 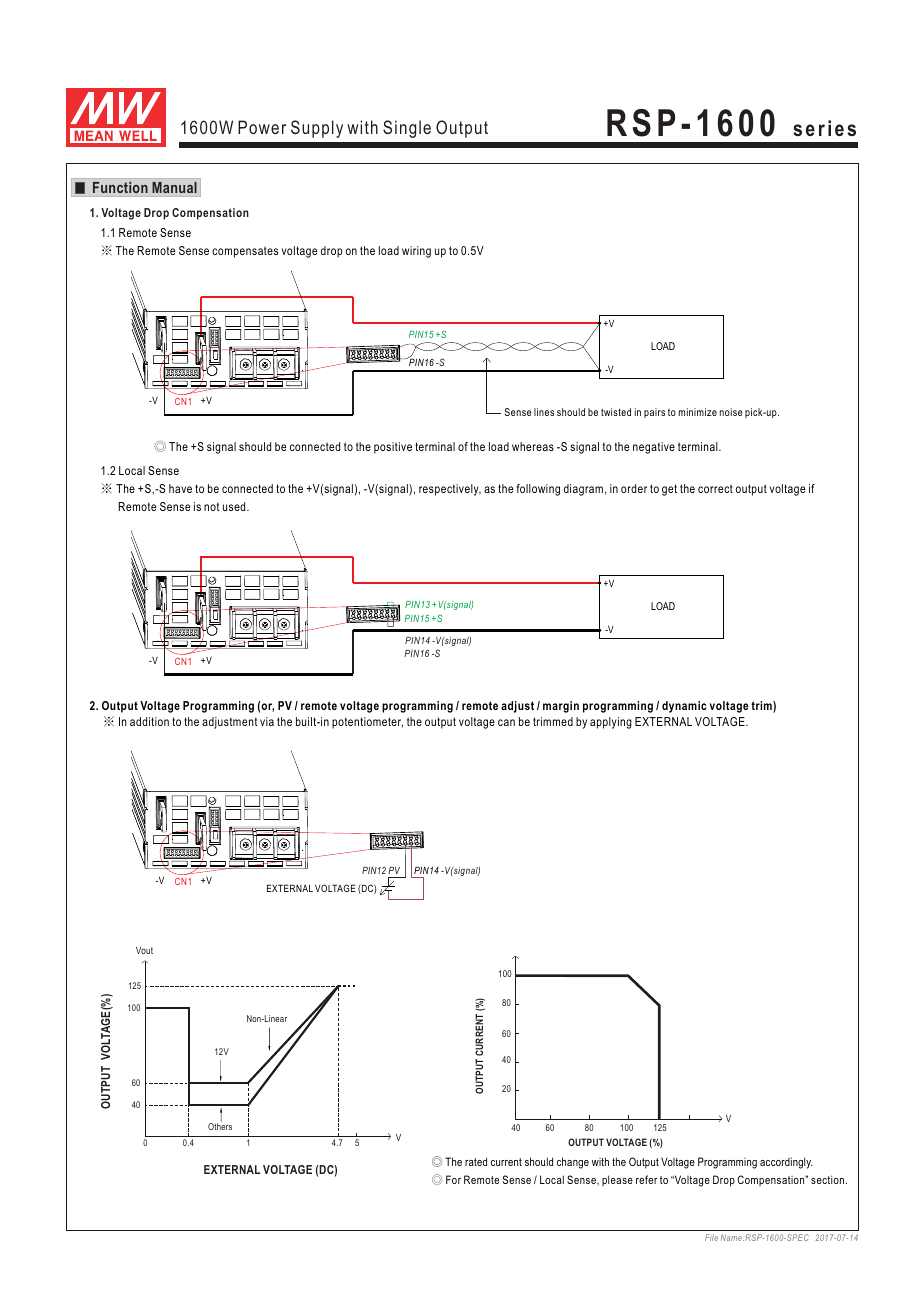 I want to click on Single, so click(x=407, y=129).
